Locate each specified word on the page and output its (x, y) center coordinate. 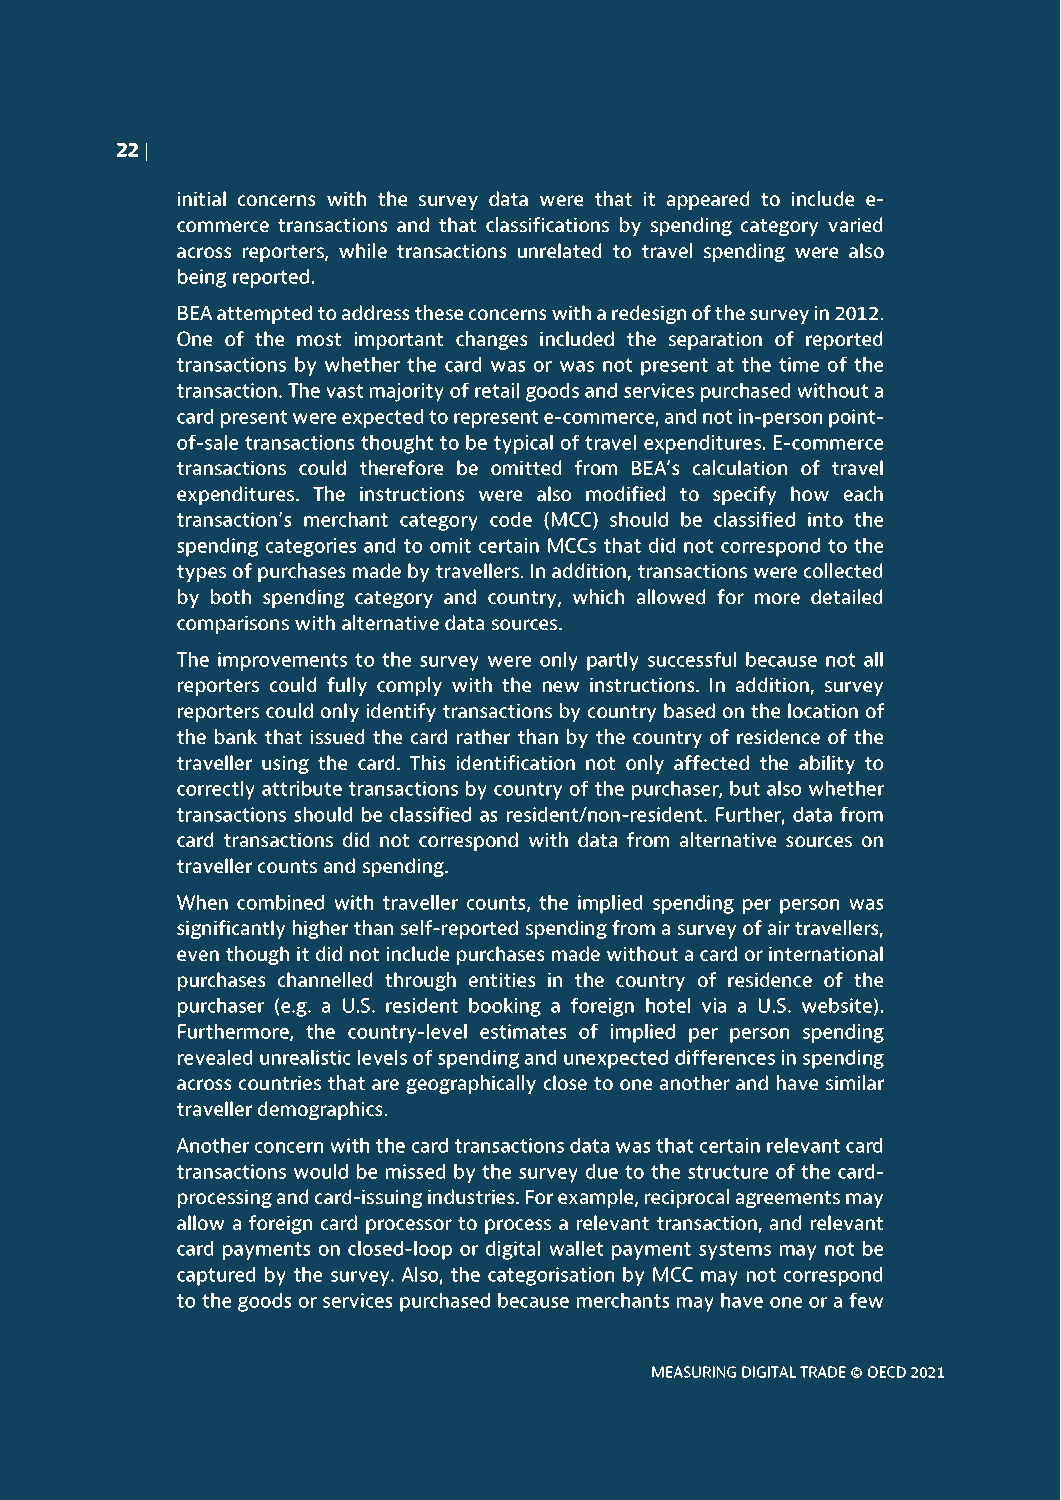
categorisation (551, 1276)
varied (855, 224)
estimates (523, 1031)
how (810, 494)
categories (311, 547)
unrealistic (305, 1057)
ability (827, 764)
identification (516, 763)
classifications (547, 225)
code (511, 519)
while (363, 250)
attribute (302, 788)
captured (216, 1276)
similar (855, 1082)
